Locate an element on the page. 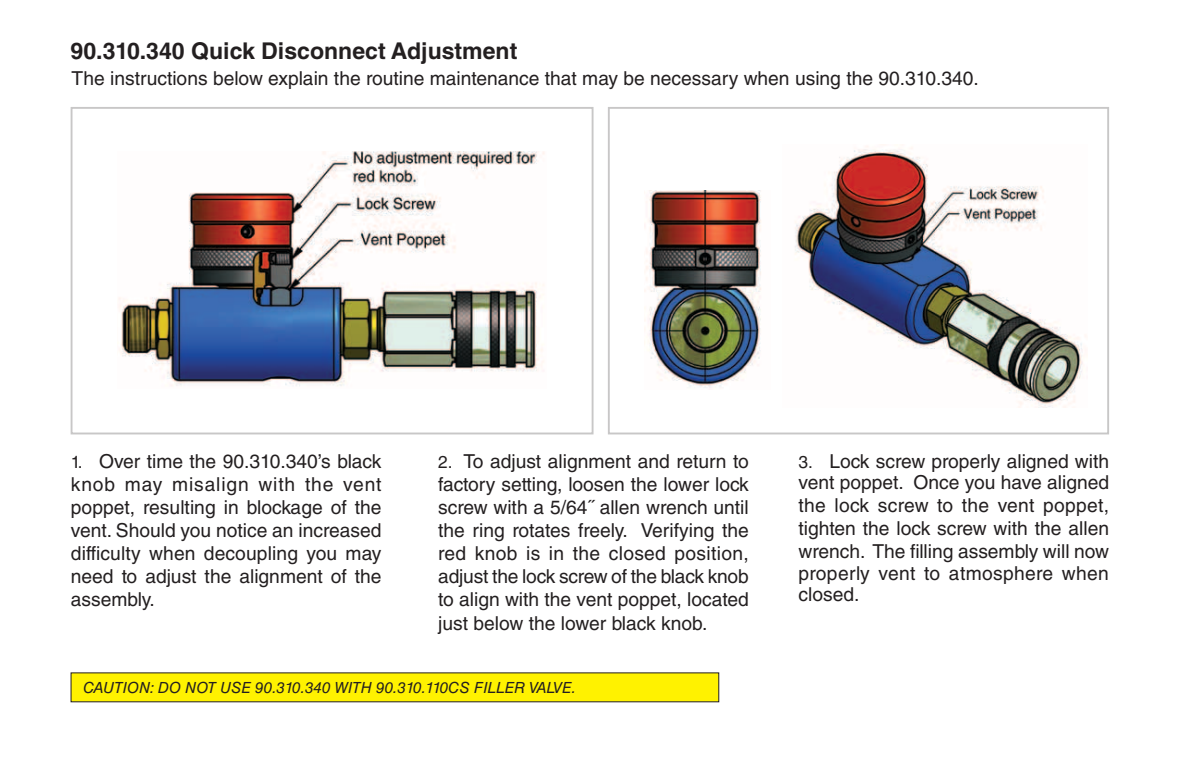 The width and height of the image is (1177, 761). instructions is located at coordinates (159, 78).
